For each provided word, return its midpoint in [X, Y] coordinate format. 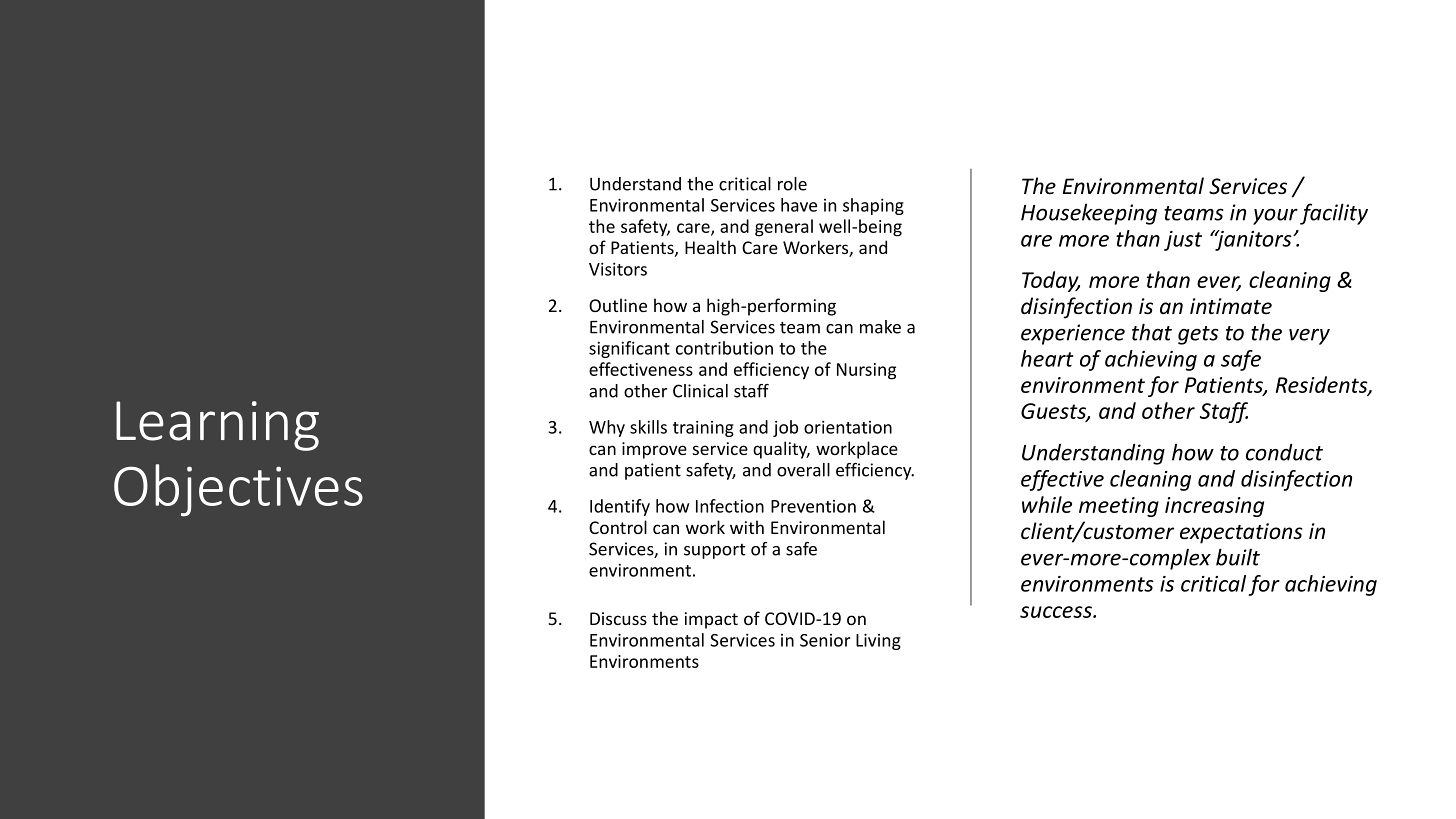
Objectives [238, 490]
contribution [724, 348]
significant [629, 349]
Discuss [618, 618]
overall [803, 470]
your [1275, 216]
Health [710, 247]
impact [711, 620]
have [799, 205]
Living [878, 641]
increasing [1214, 507]
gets [1198, 335]
